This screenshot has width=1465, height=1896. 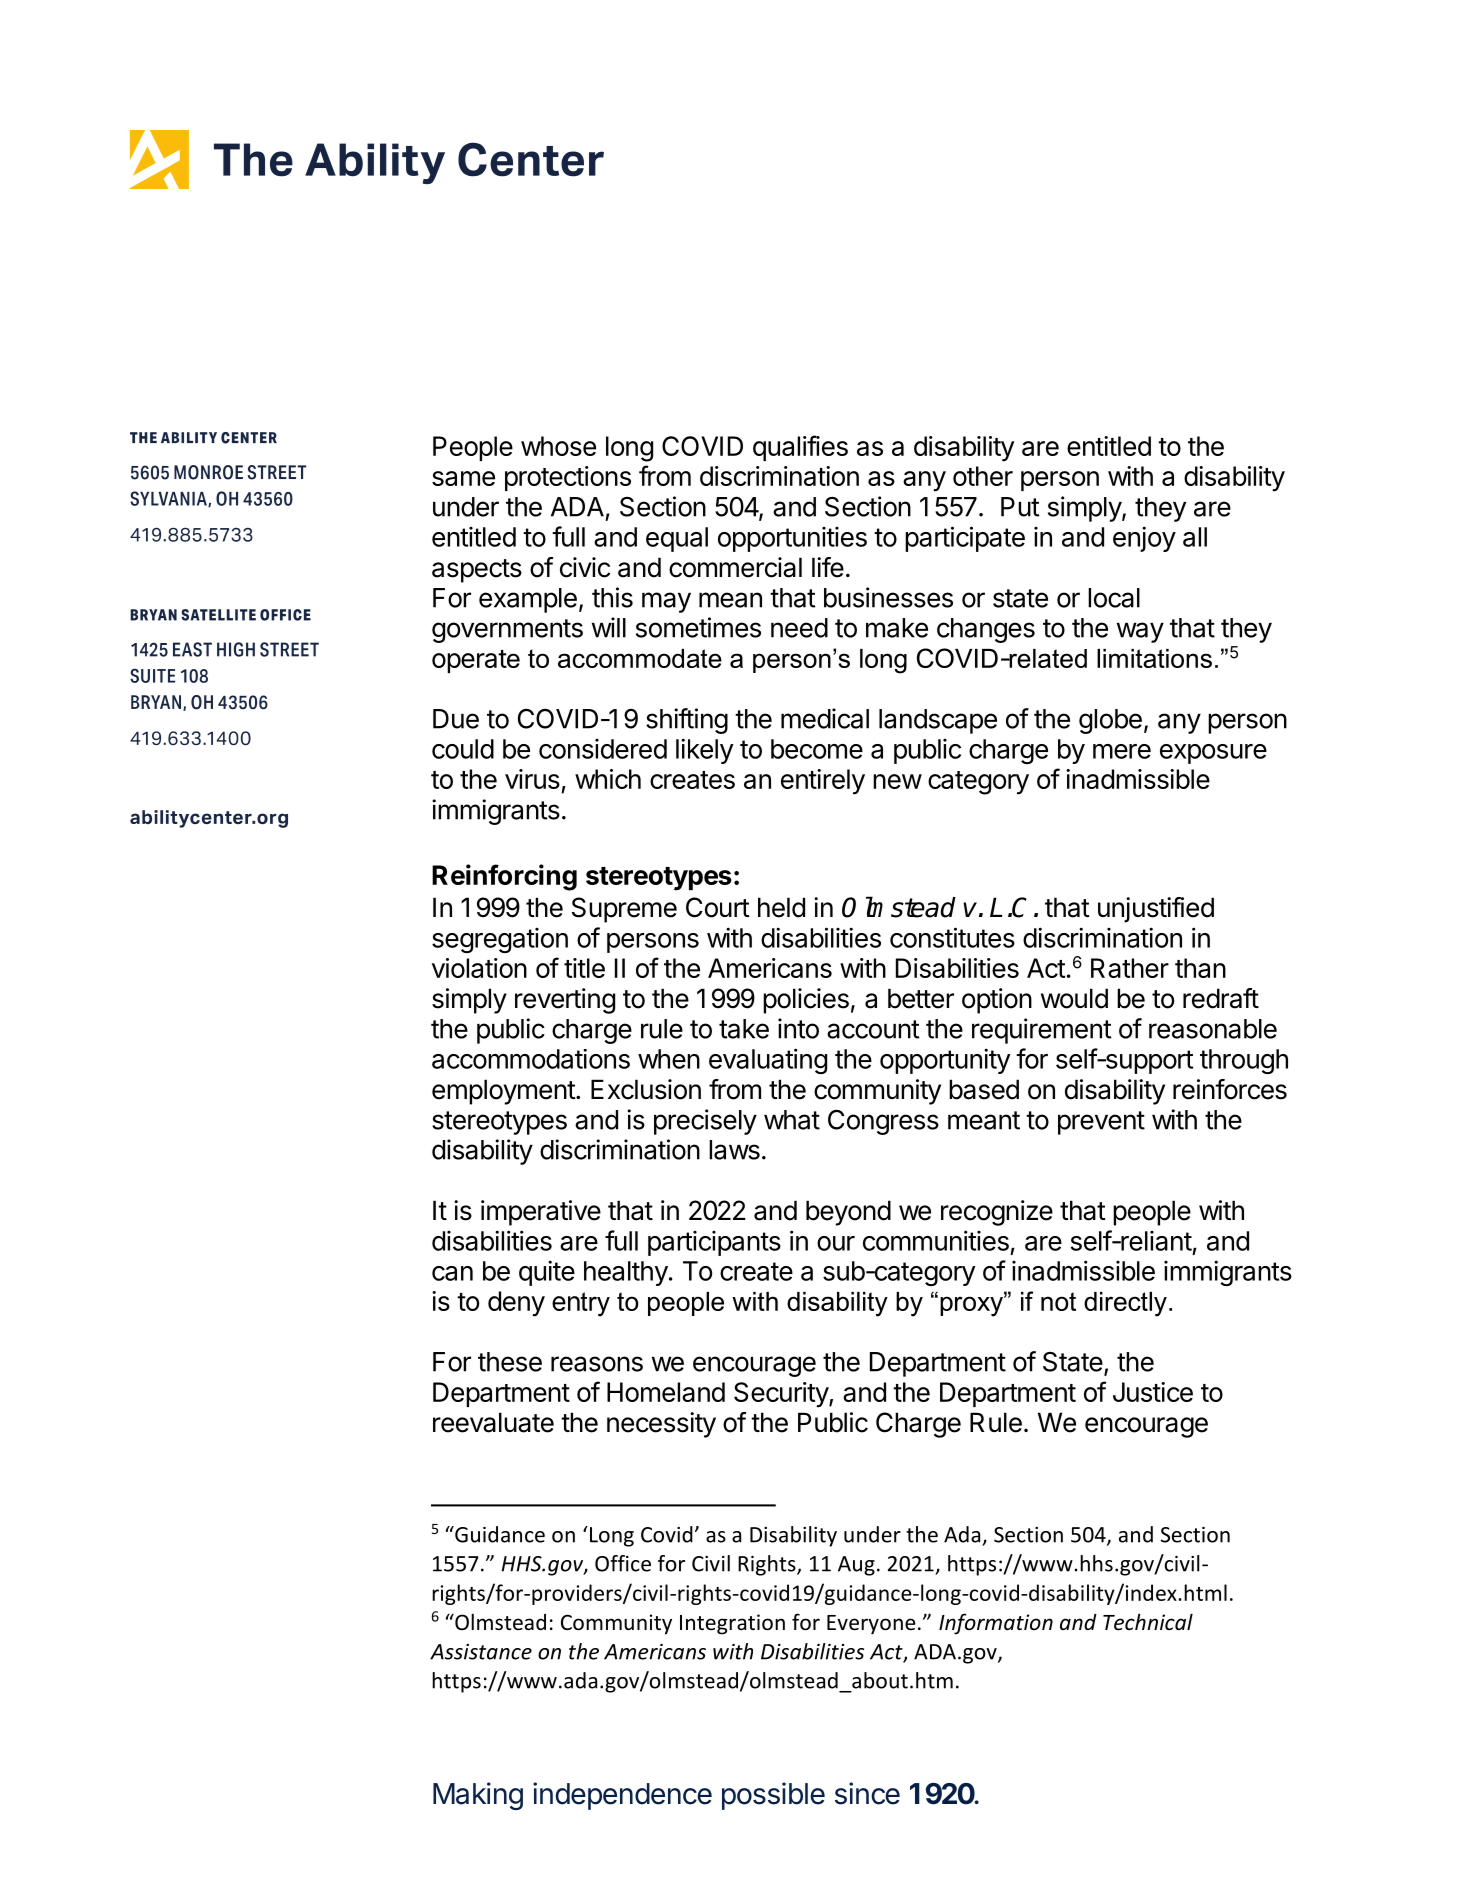 I want to click on virus, so click(x=532, y=779).
